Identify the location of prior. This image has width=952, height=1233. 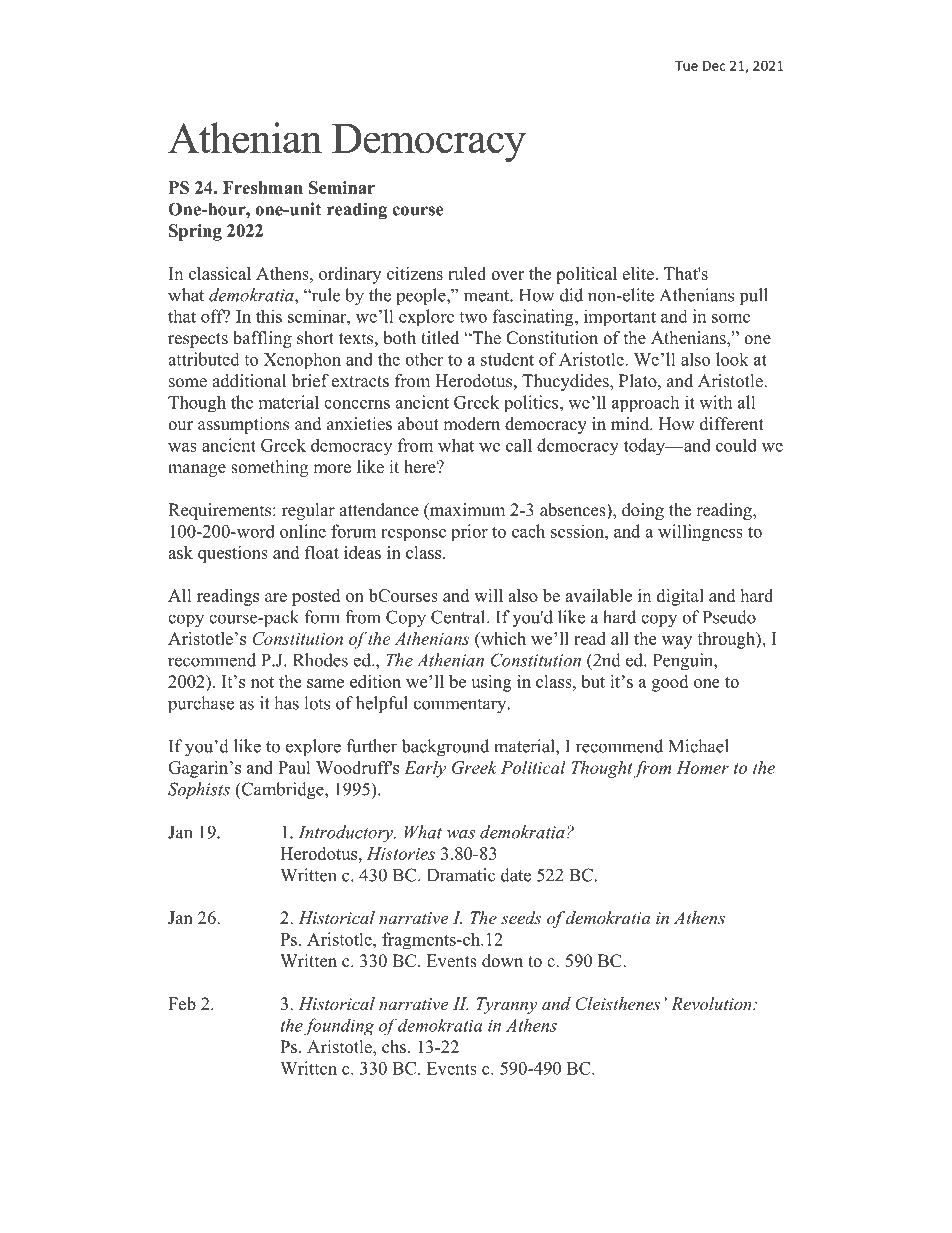
(469, 533).
